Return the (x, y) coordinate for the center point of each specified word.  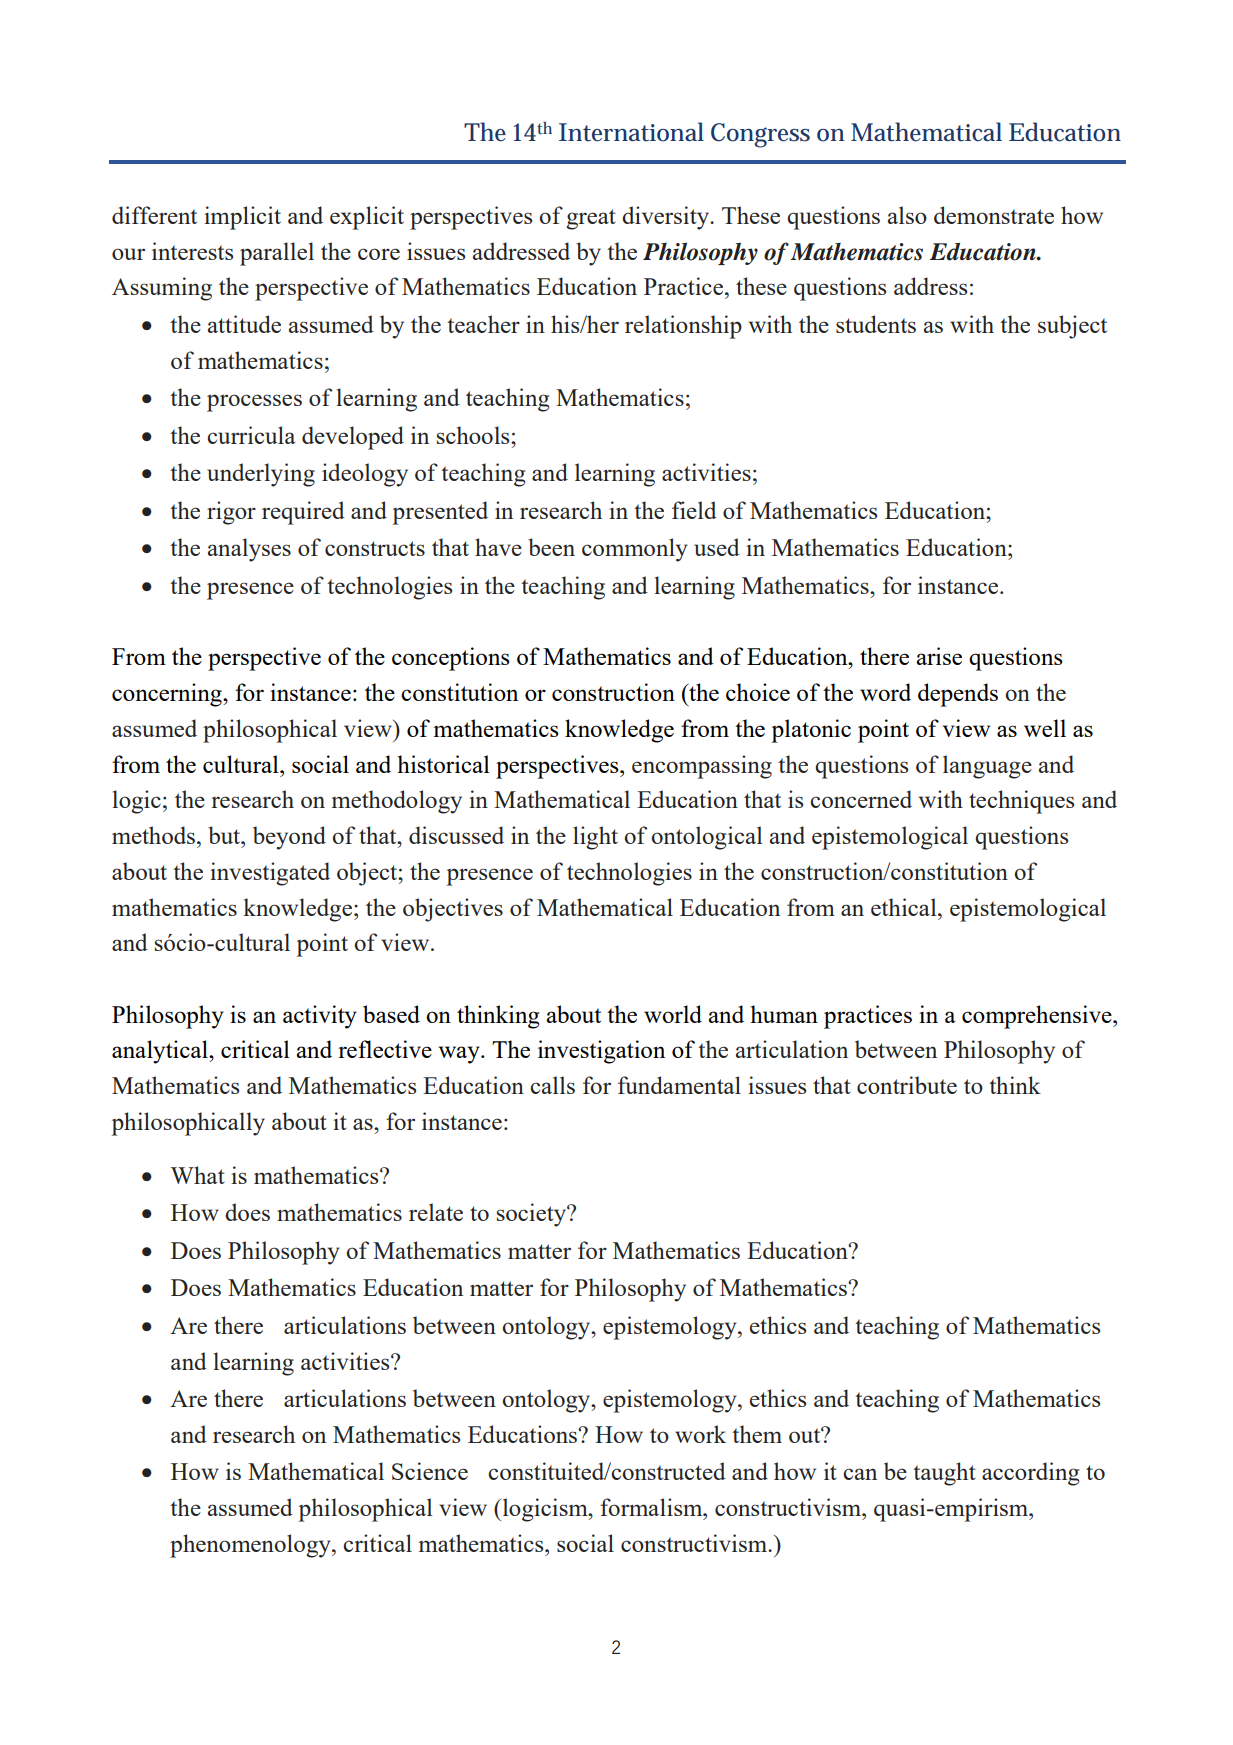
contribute (907, 1085)
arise (939, 656)
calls (552, 1085)
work (700, 1434)
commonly (635, 550)
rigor (231, 513)
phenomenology (251, 1546)
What (198, 1175)
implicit (242, 218)
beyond (289, 838)
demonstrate (994, 215)
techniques (1021, 802)
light (595, 838)
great (591, 219)
